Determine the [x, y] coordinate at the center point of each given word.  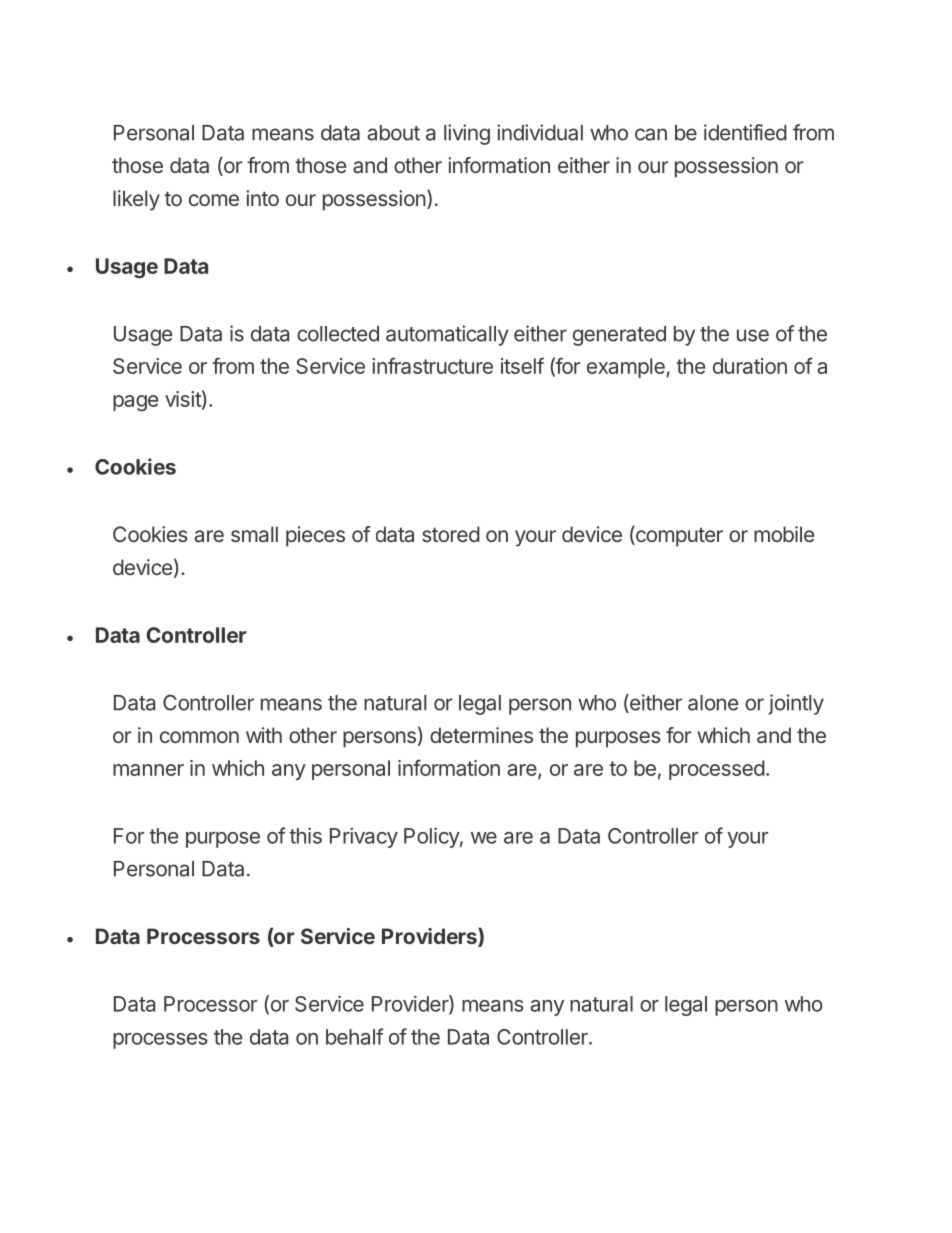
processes [160, 1041]
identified [745, 132]
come [214, 200]
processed [717, 770]
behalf [354, 1036]
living [467, 134]
